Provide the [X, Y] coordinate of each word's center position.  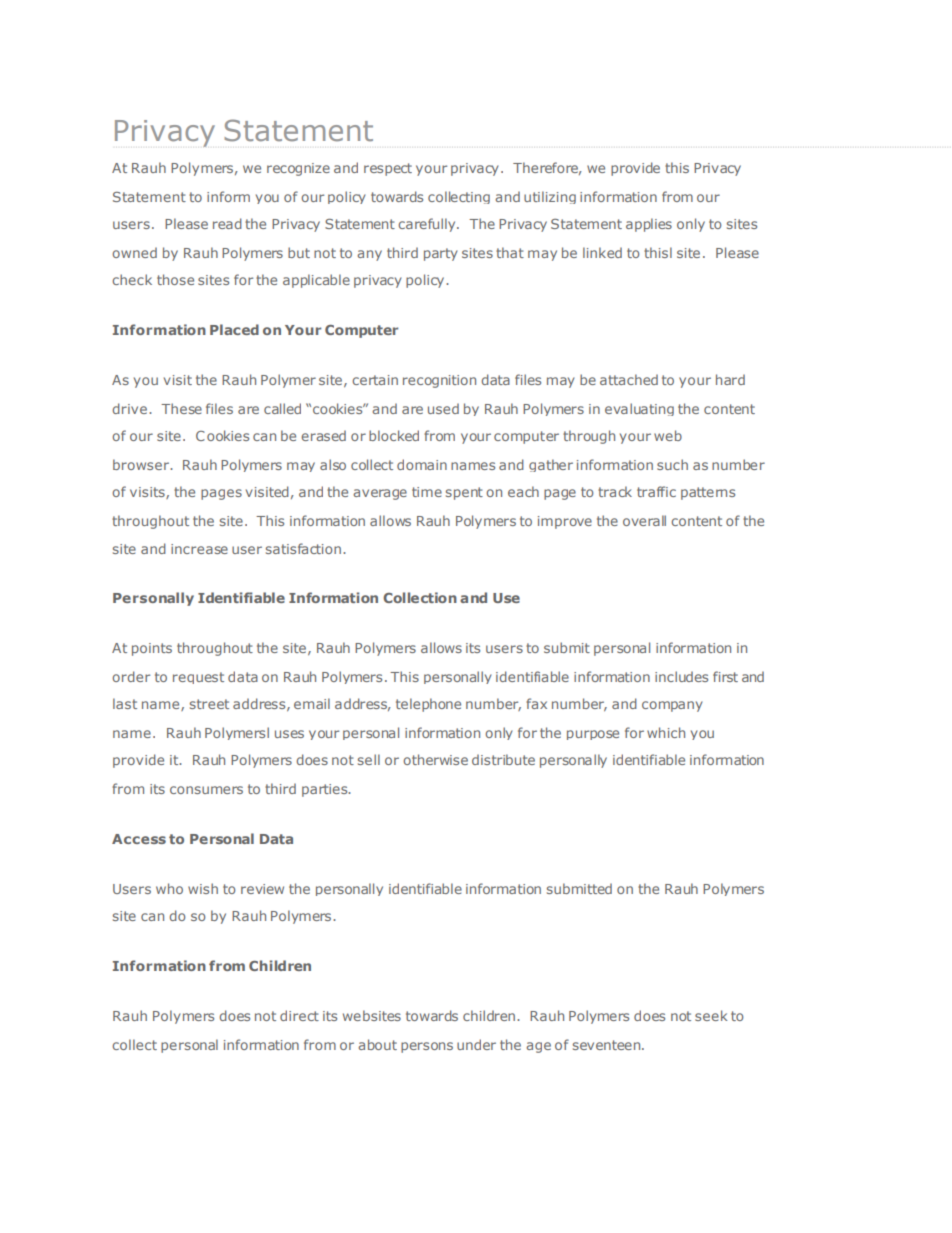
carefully [428, 225]
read [227, 223]
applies [649, 225]
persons [427, 1047]
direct [299, 1015]
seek [711, 1015]
